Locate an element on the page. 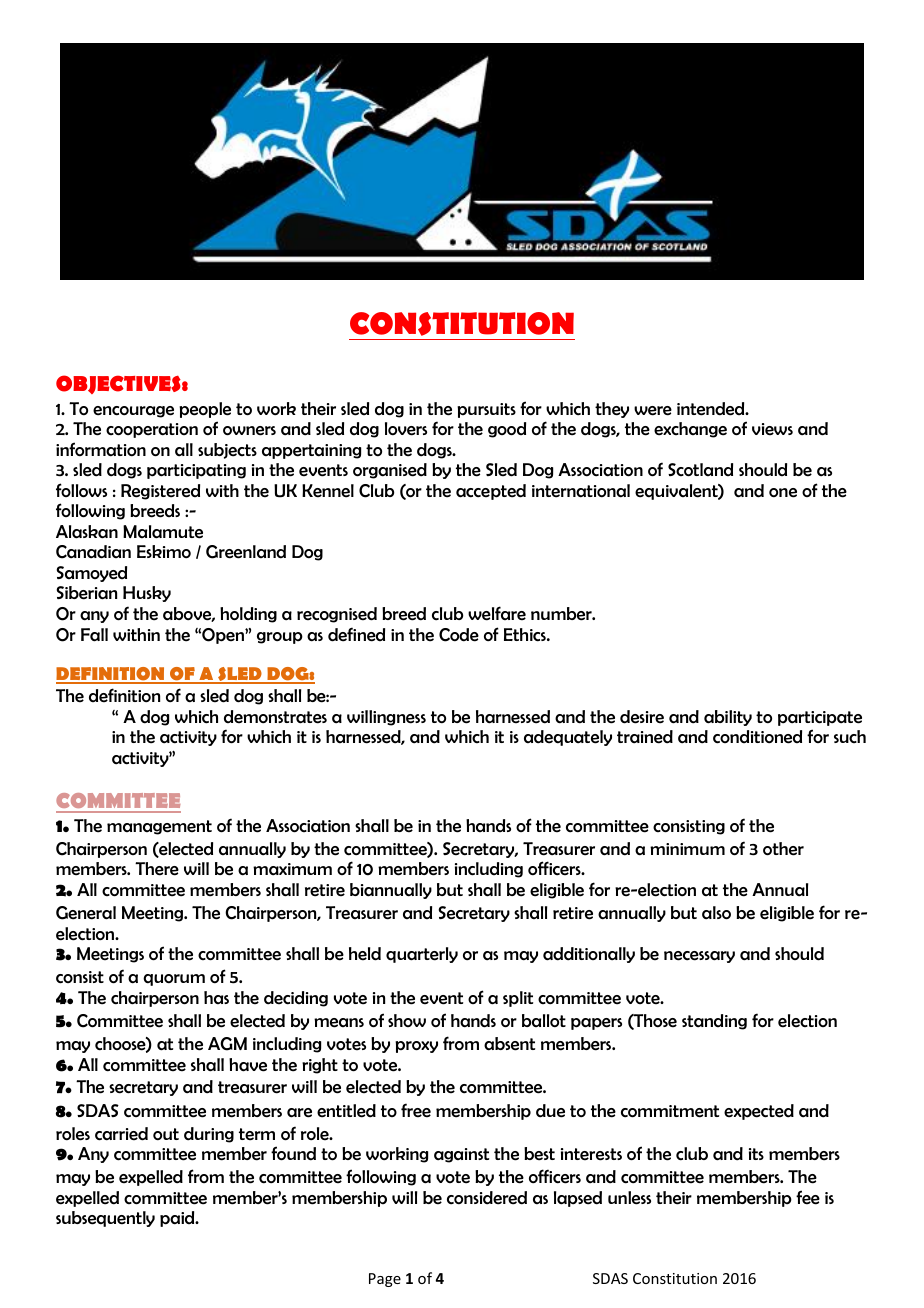 The width and height of the page is (924, 1308). absent is located at coordinates (509, 1044).
